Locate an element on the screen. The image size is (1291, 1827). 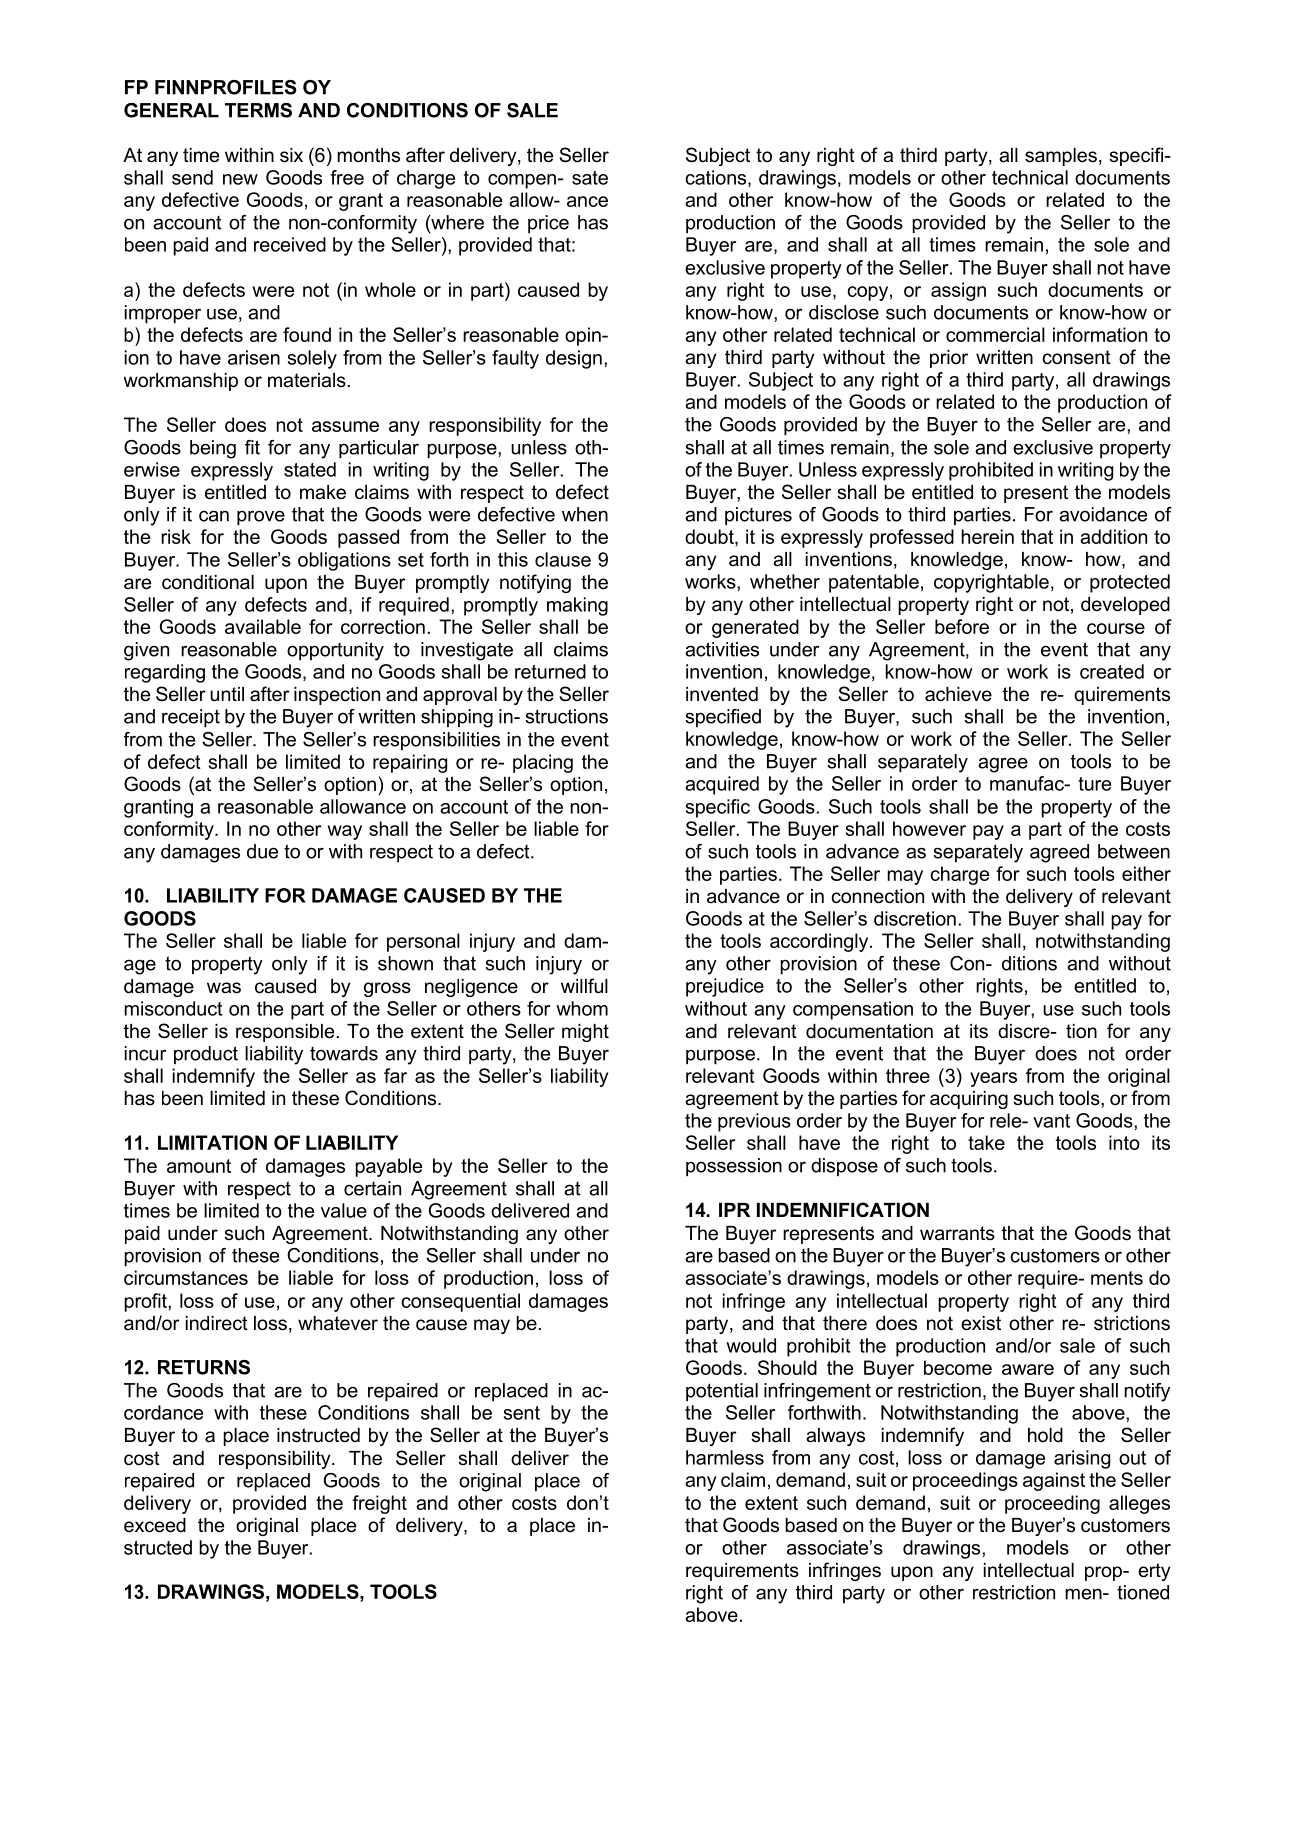
design is located at coordinates (574, 359).
